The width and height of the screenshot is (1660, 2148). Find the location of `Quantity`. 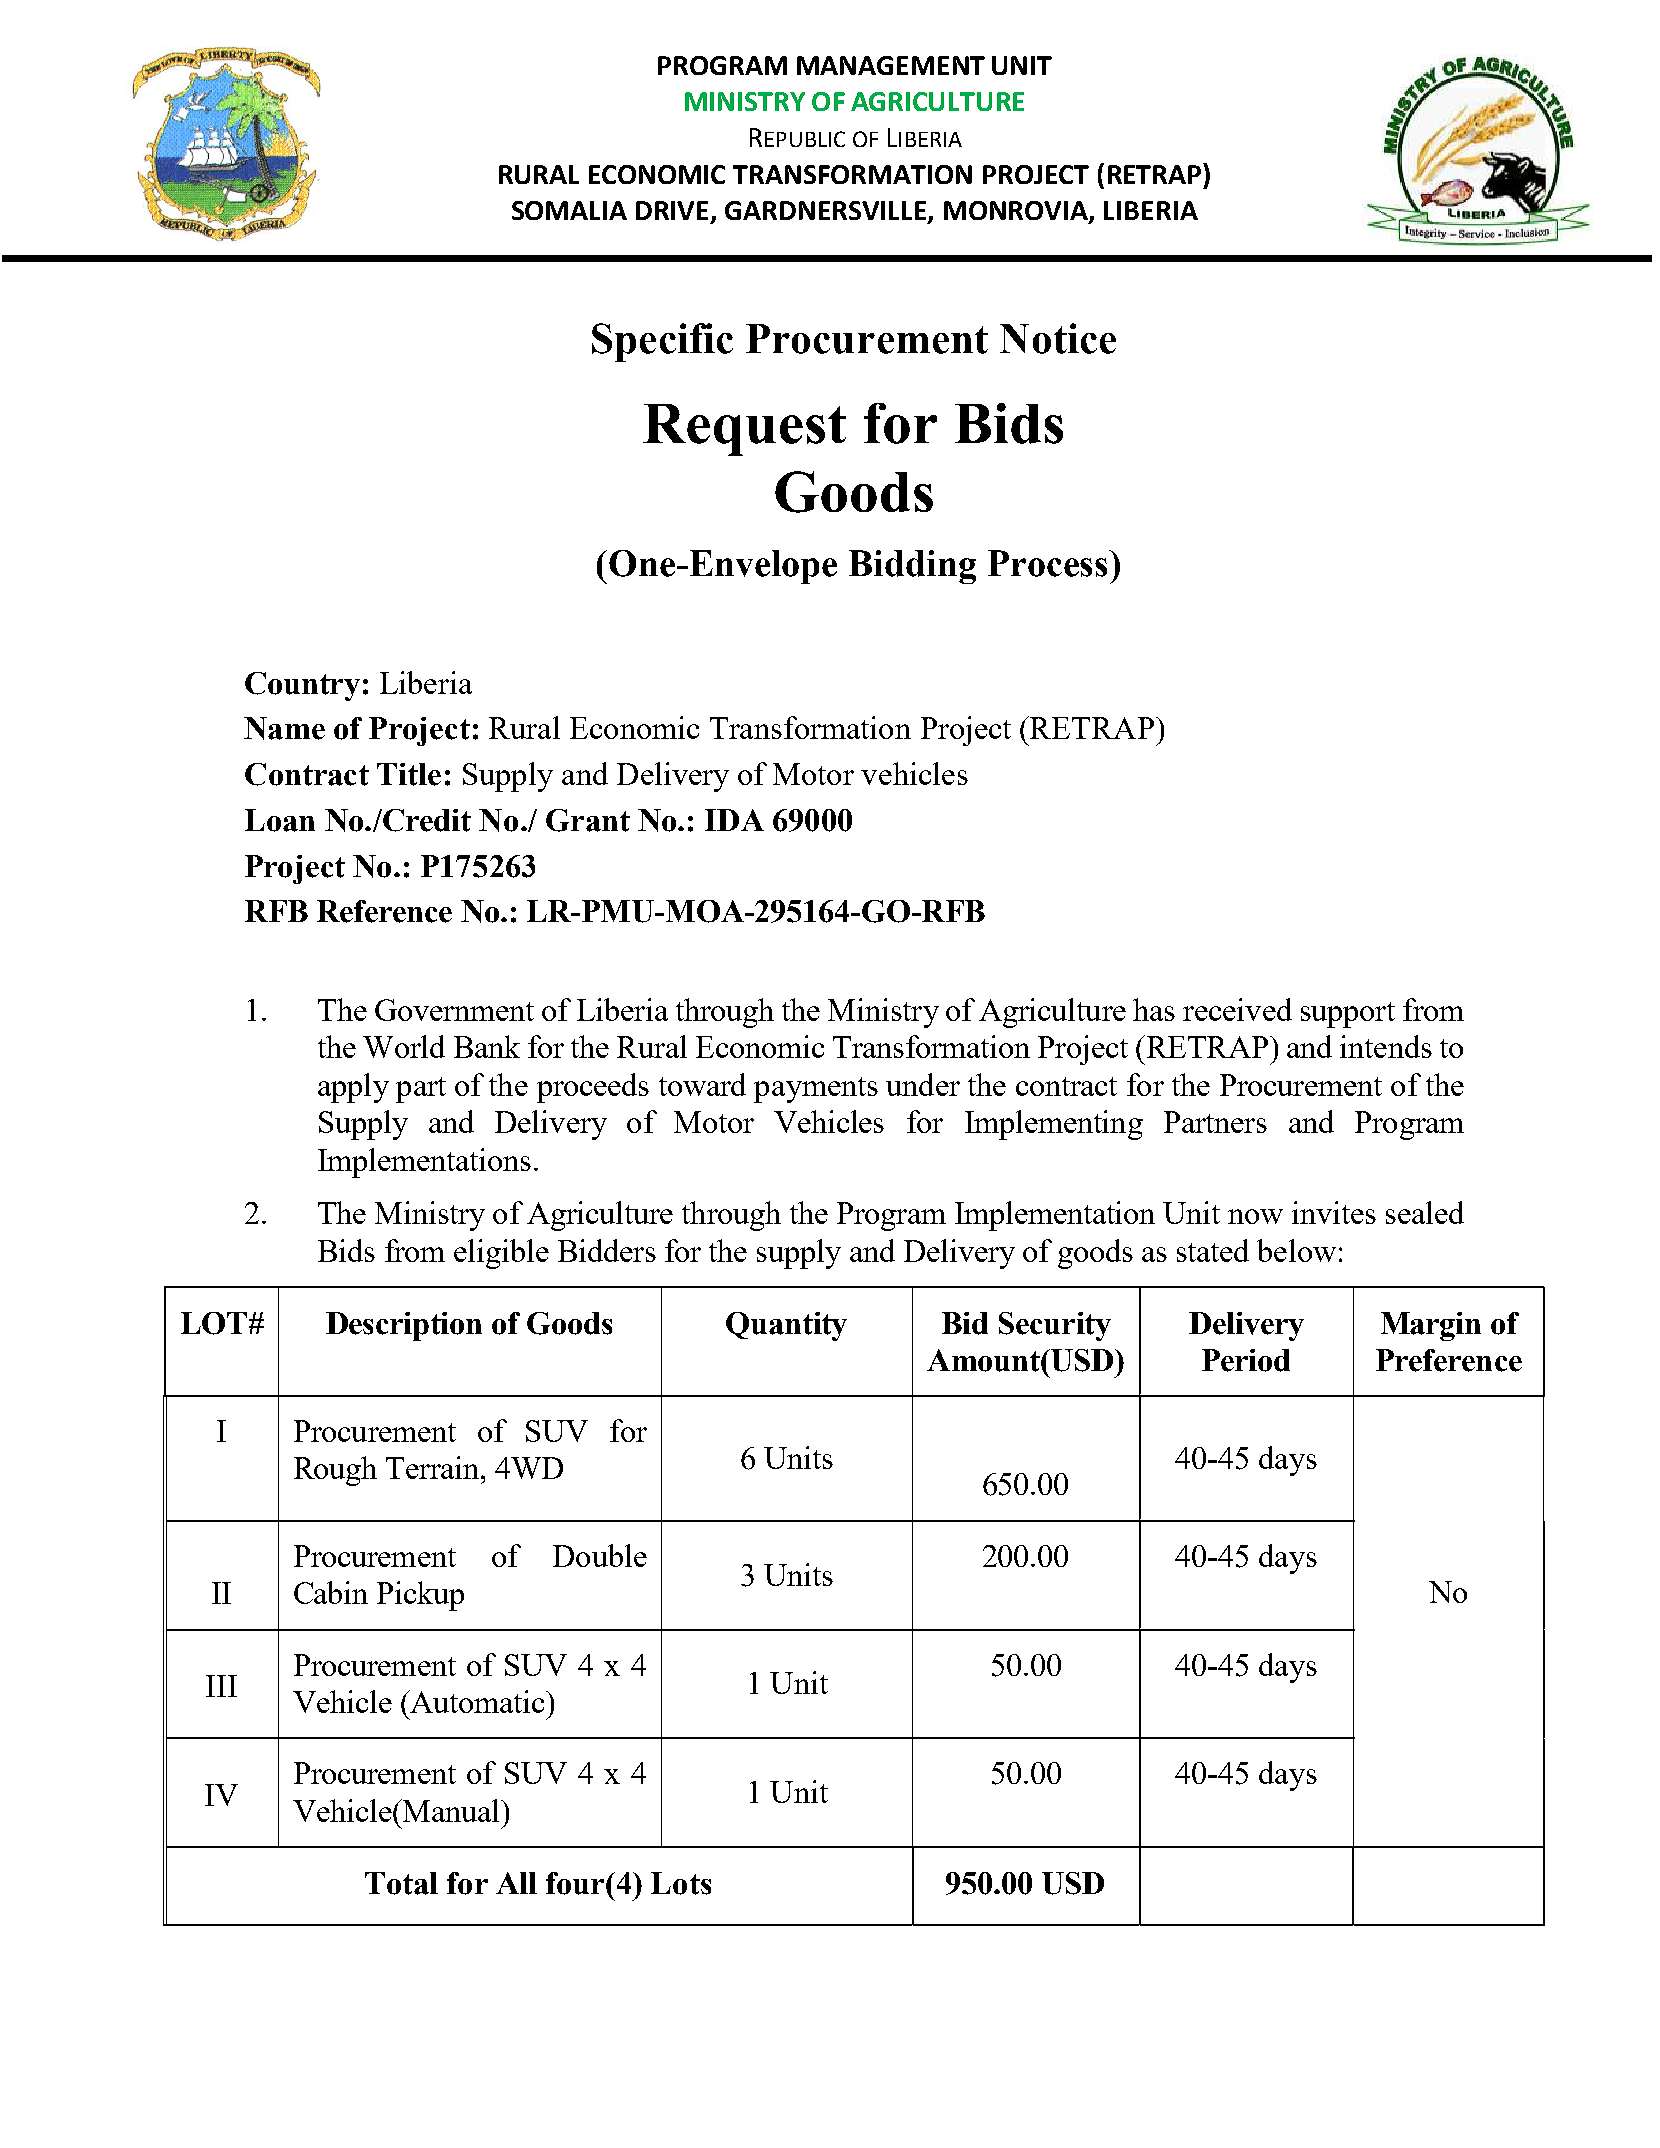

Quantity is located at coordinates (786, 1326).
